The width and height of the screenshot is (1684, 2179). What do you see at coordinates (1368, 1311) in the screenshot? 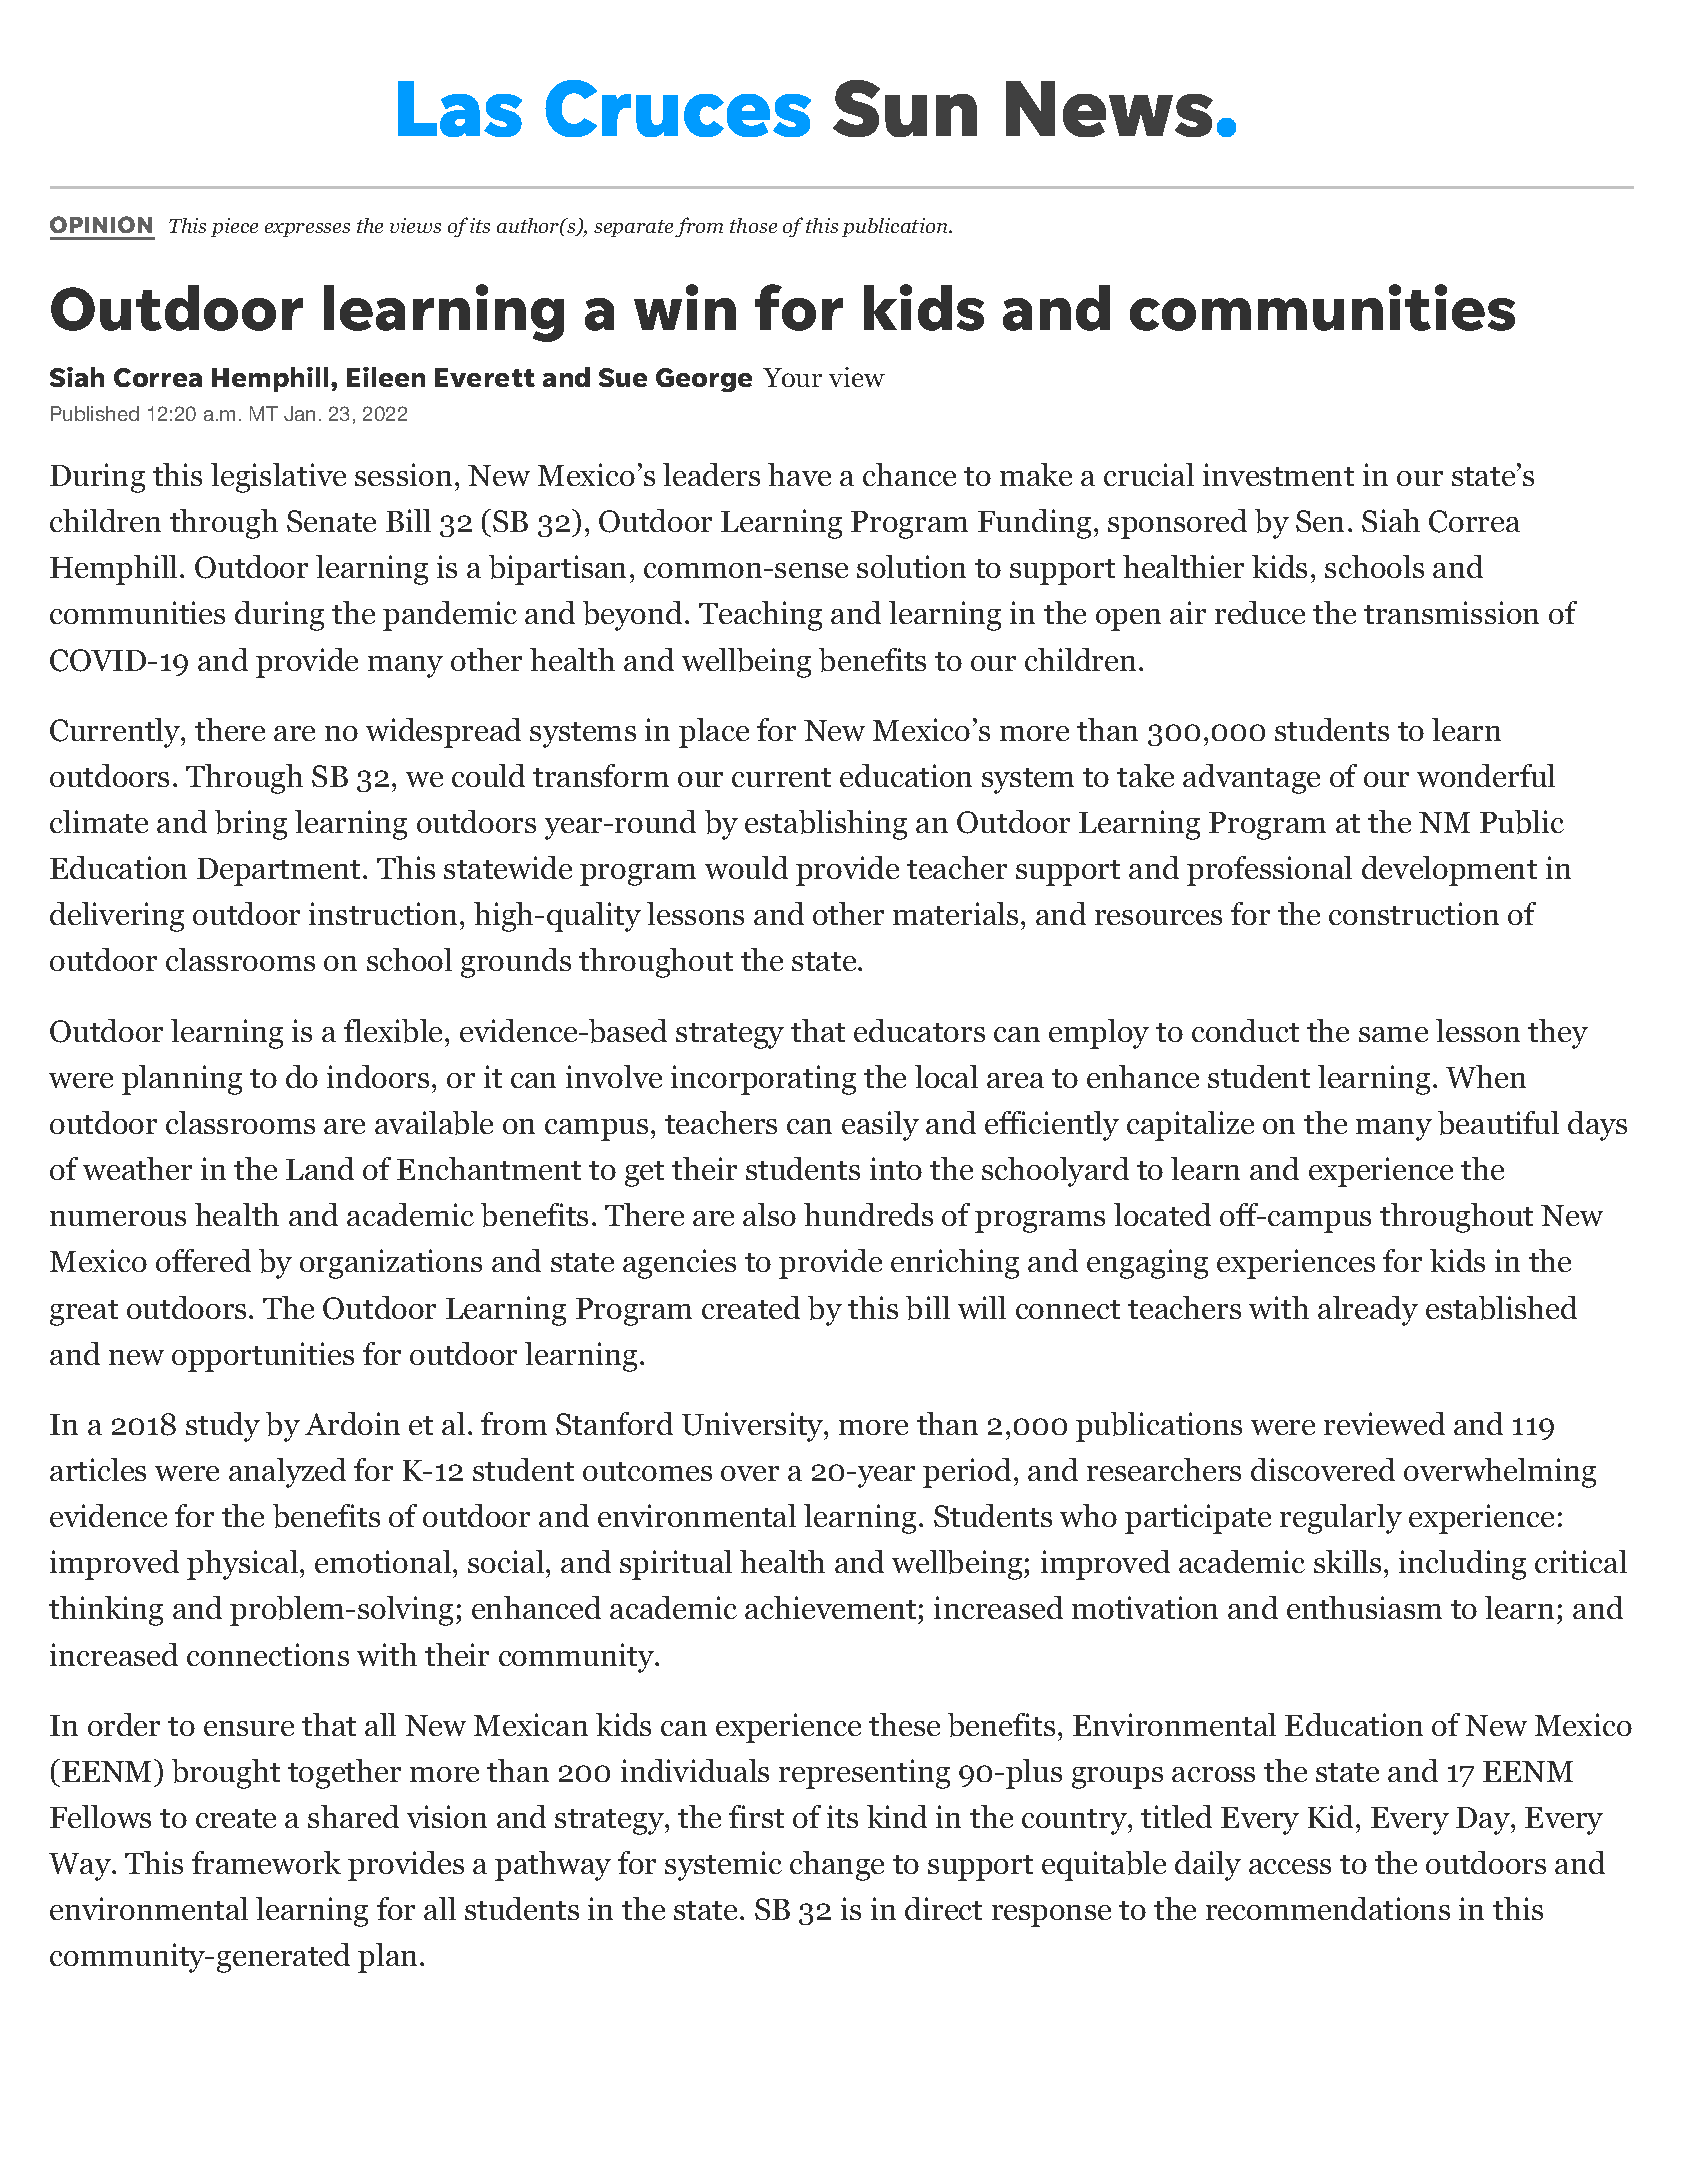
I see `already` at bounding box center [1368, 1311].
